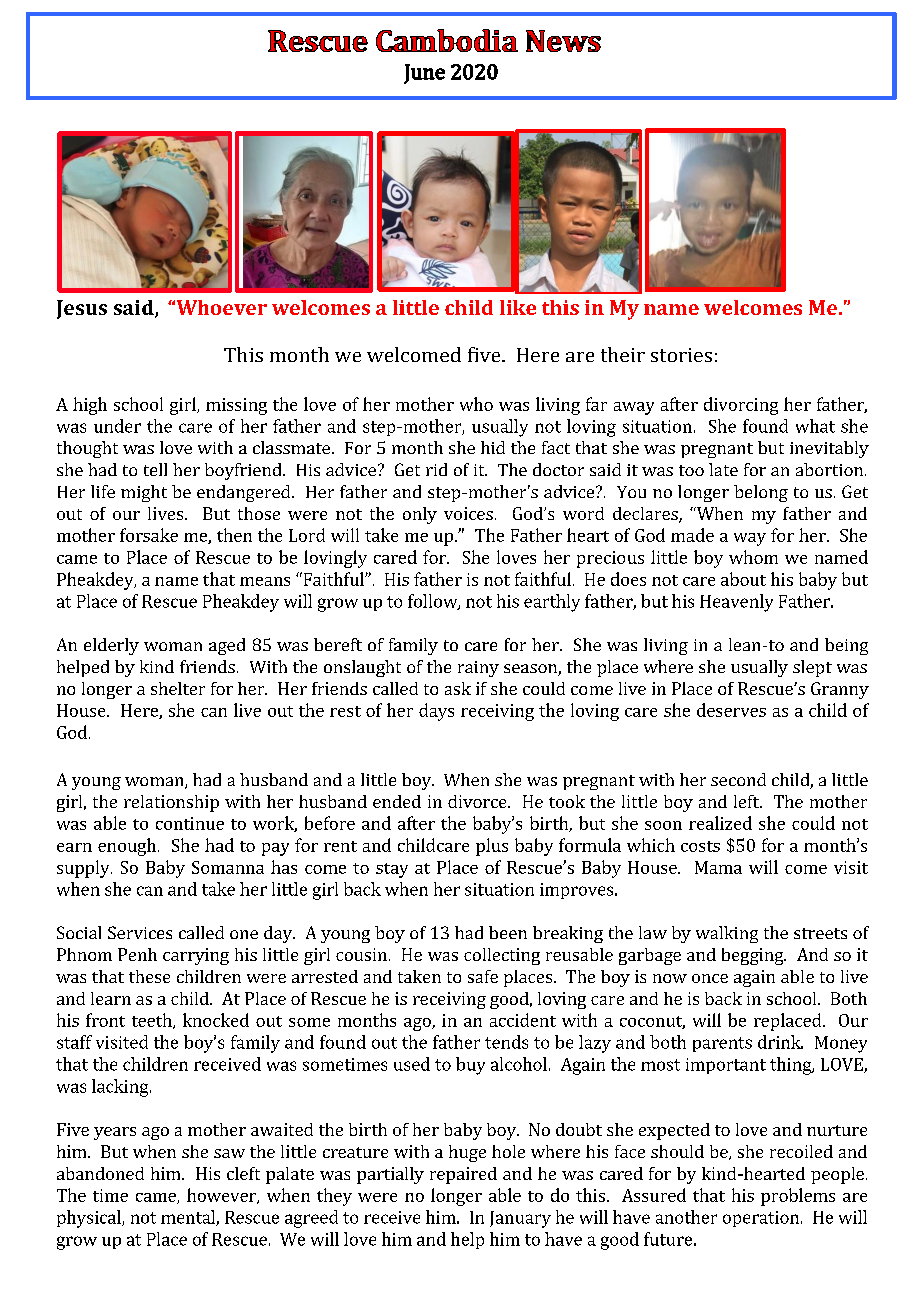 The width and height of the screenshot is (924, 1309). What do you see at coordinates (798, 1197) in the screenshot?
I see `problems` at bounding box center [798, 1197].
